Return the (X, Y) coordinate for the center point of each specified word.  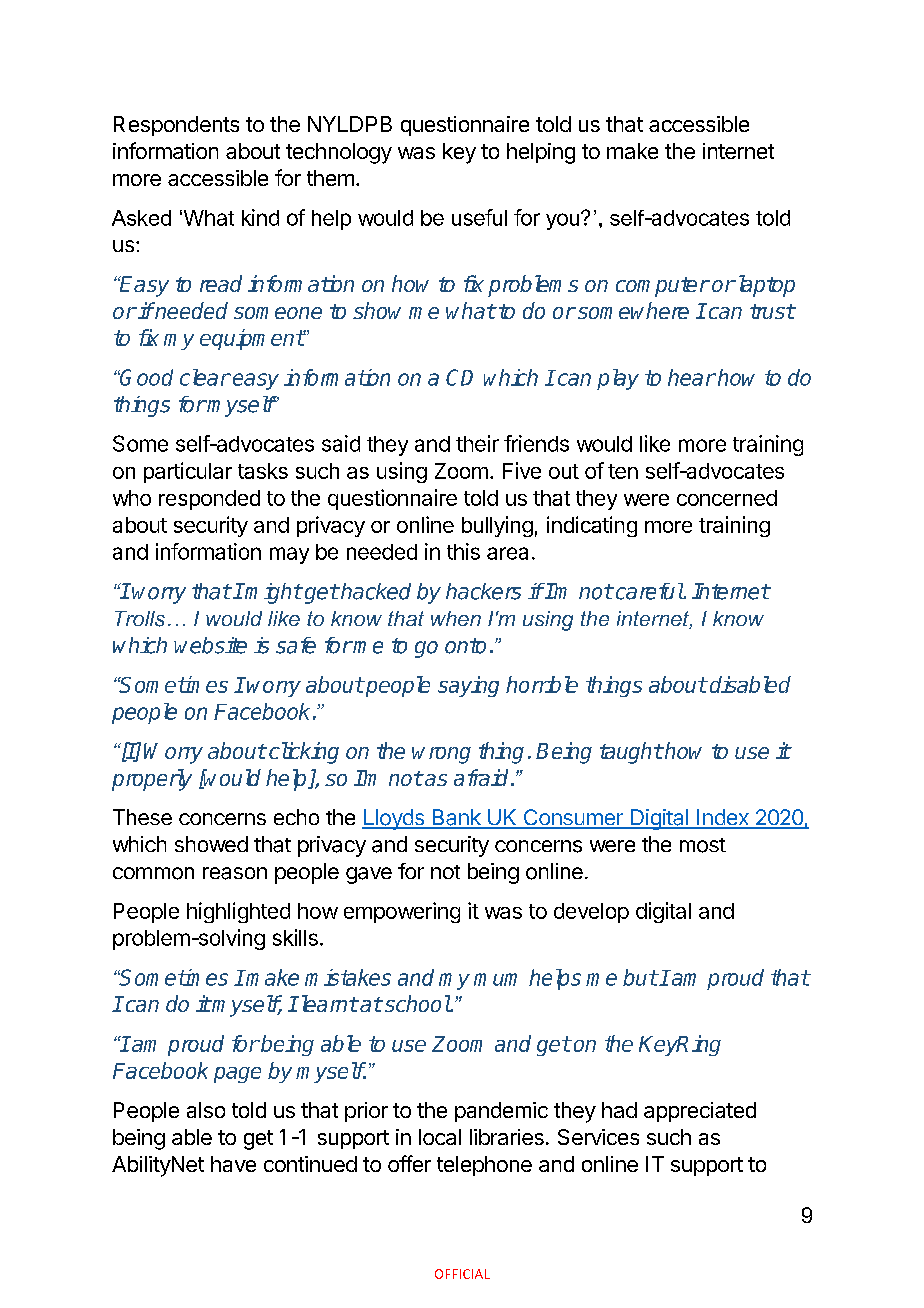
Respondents (176, 126)
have (233, 1164)
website (210, 645)
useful (479, 217)
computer (663, 287)
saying (468, 686)
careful (648, 591)
